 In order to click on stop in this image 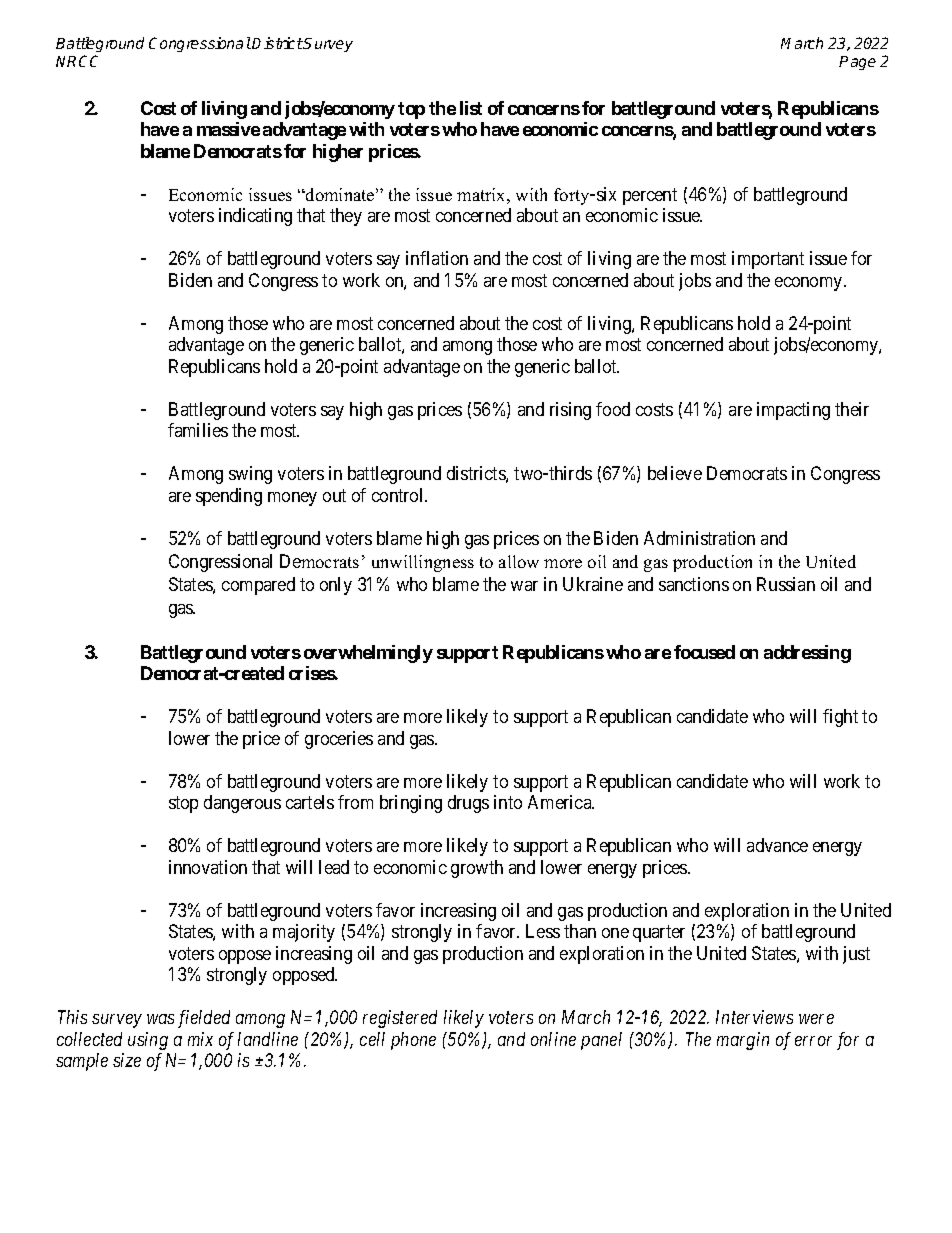, I will do `click(183, 804)`.
